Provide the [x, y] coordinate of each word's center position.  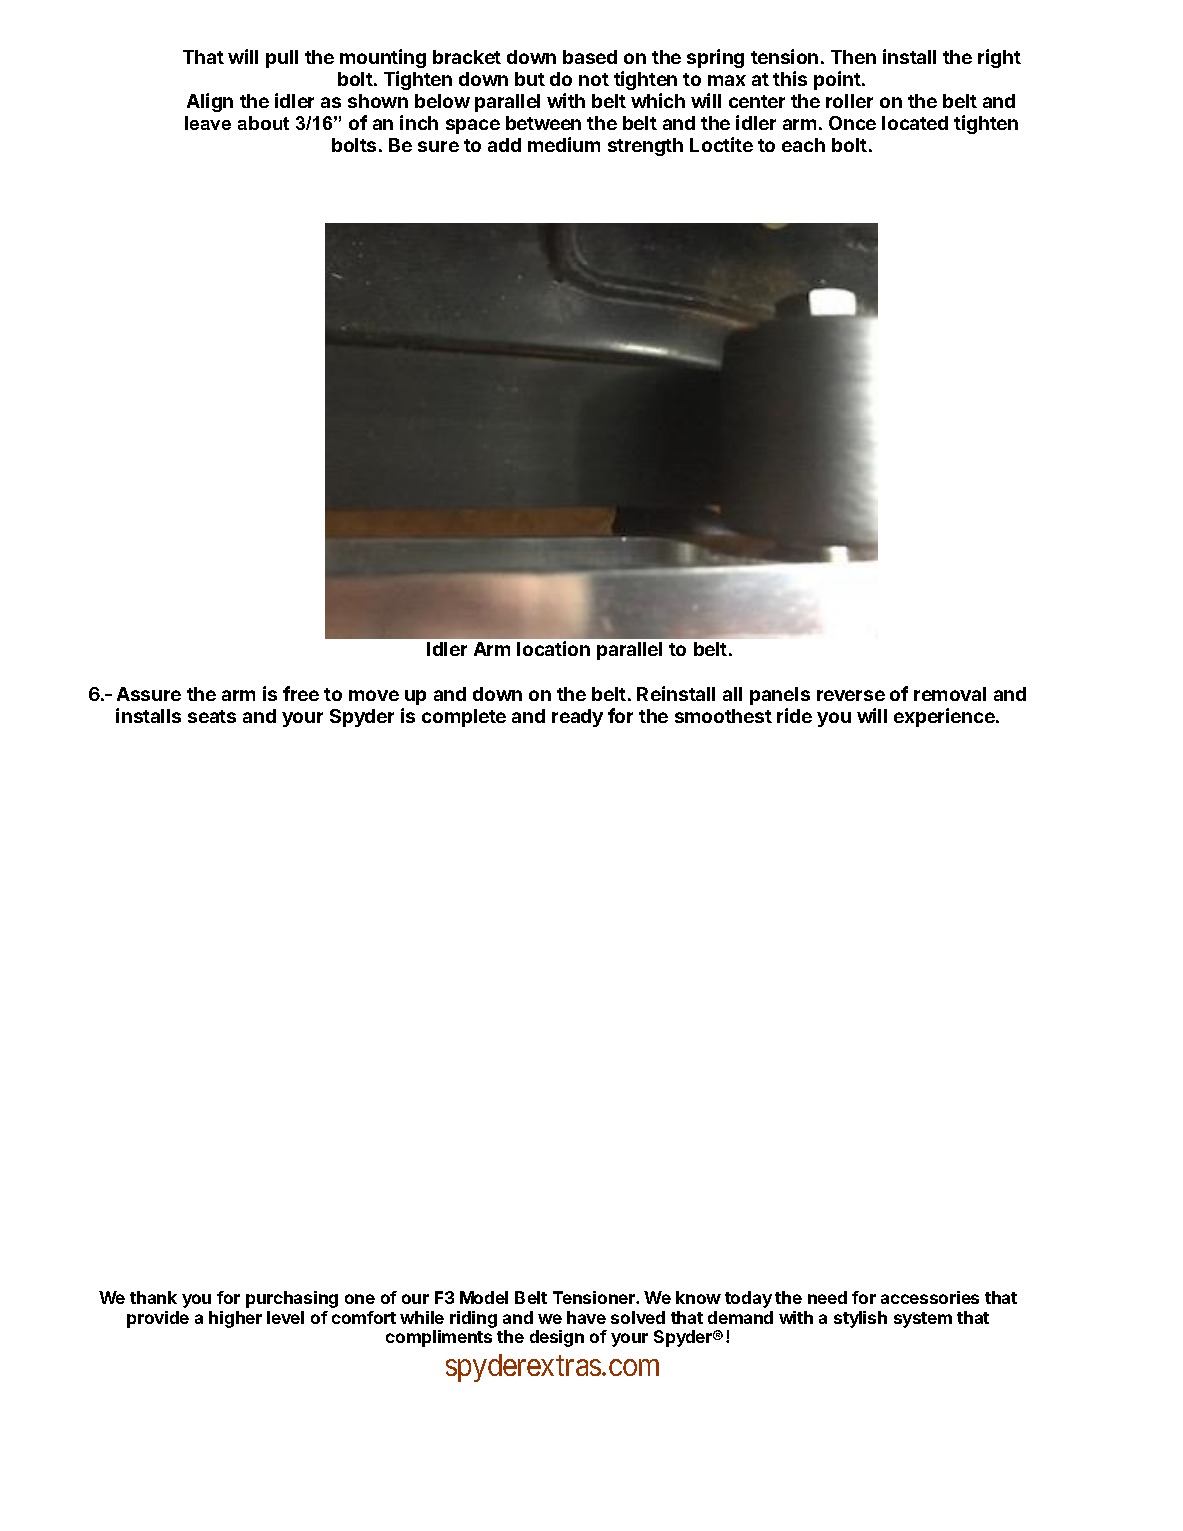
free [301, 693]
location [553, 648]
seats [212, 716]
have [586, 1317]
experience [945, 717]
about [263, 123]
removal [950, 694]
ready [577, 718]
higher [235, 1319]
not [594, 79]
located [915, 123]
